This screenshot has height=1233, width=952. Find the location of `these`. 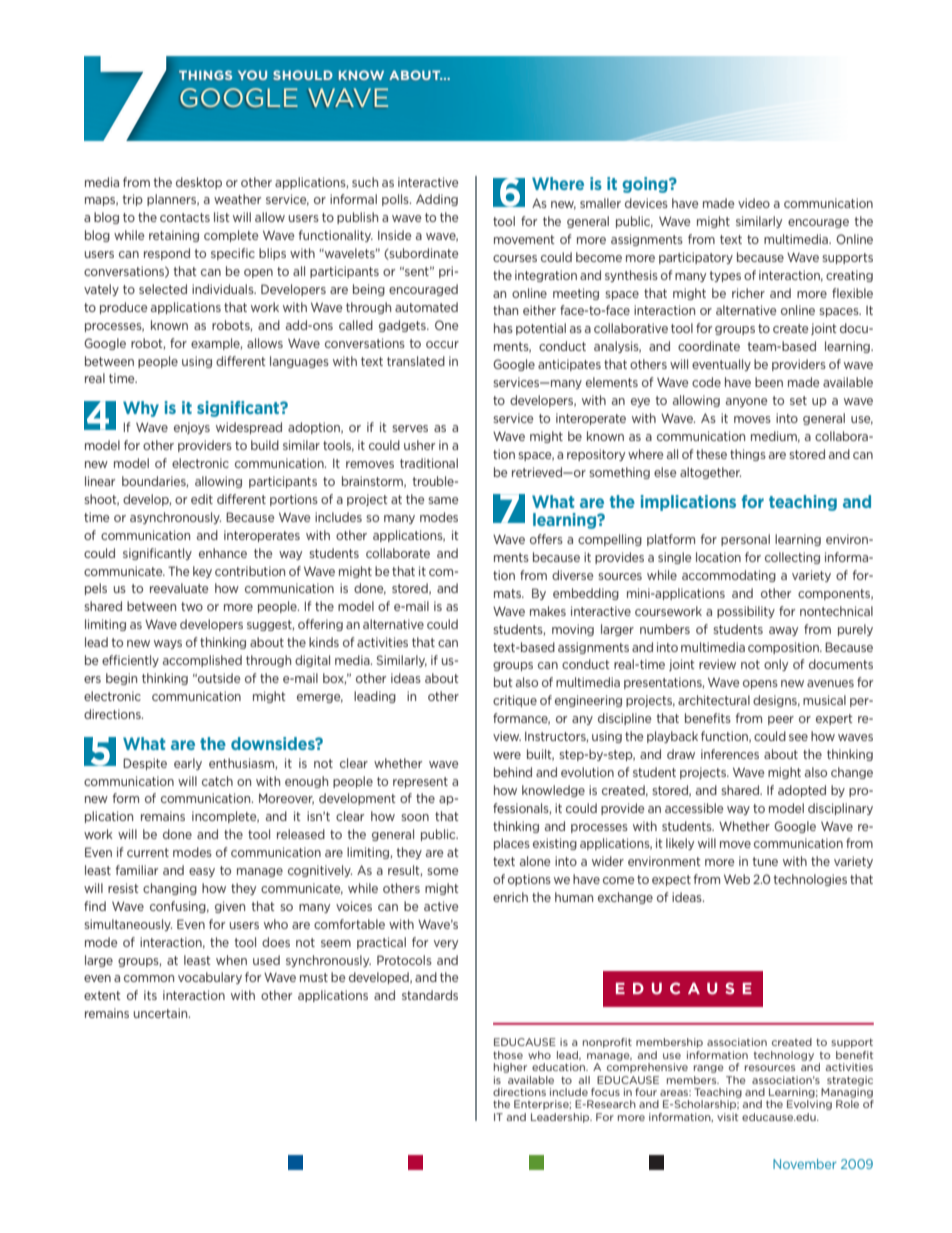

these is located at coordinates (711, 454).
